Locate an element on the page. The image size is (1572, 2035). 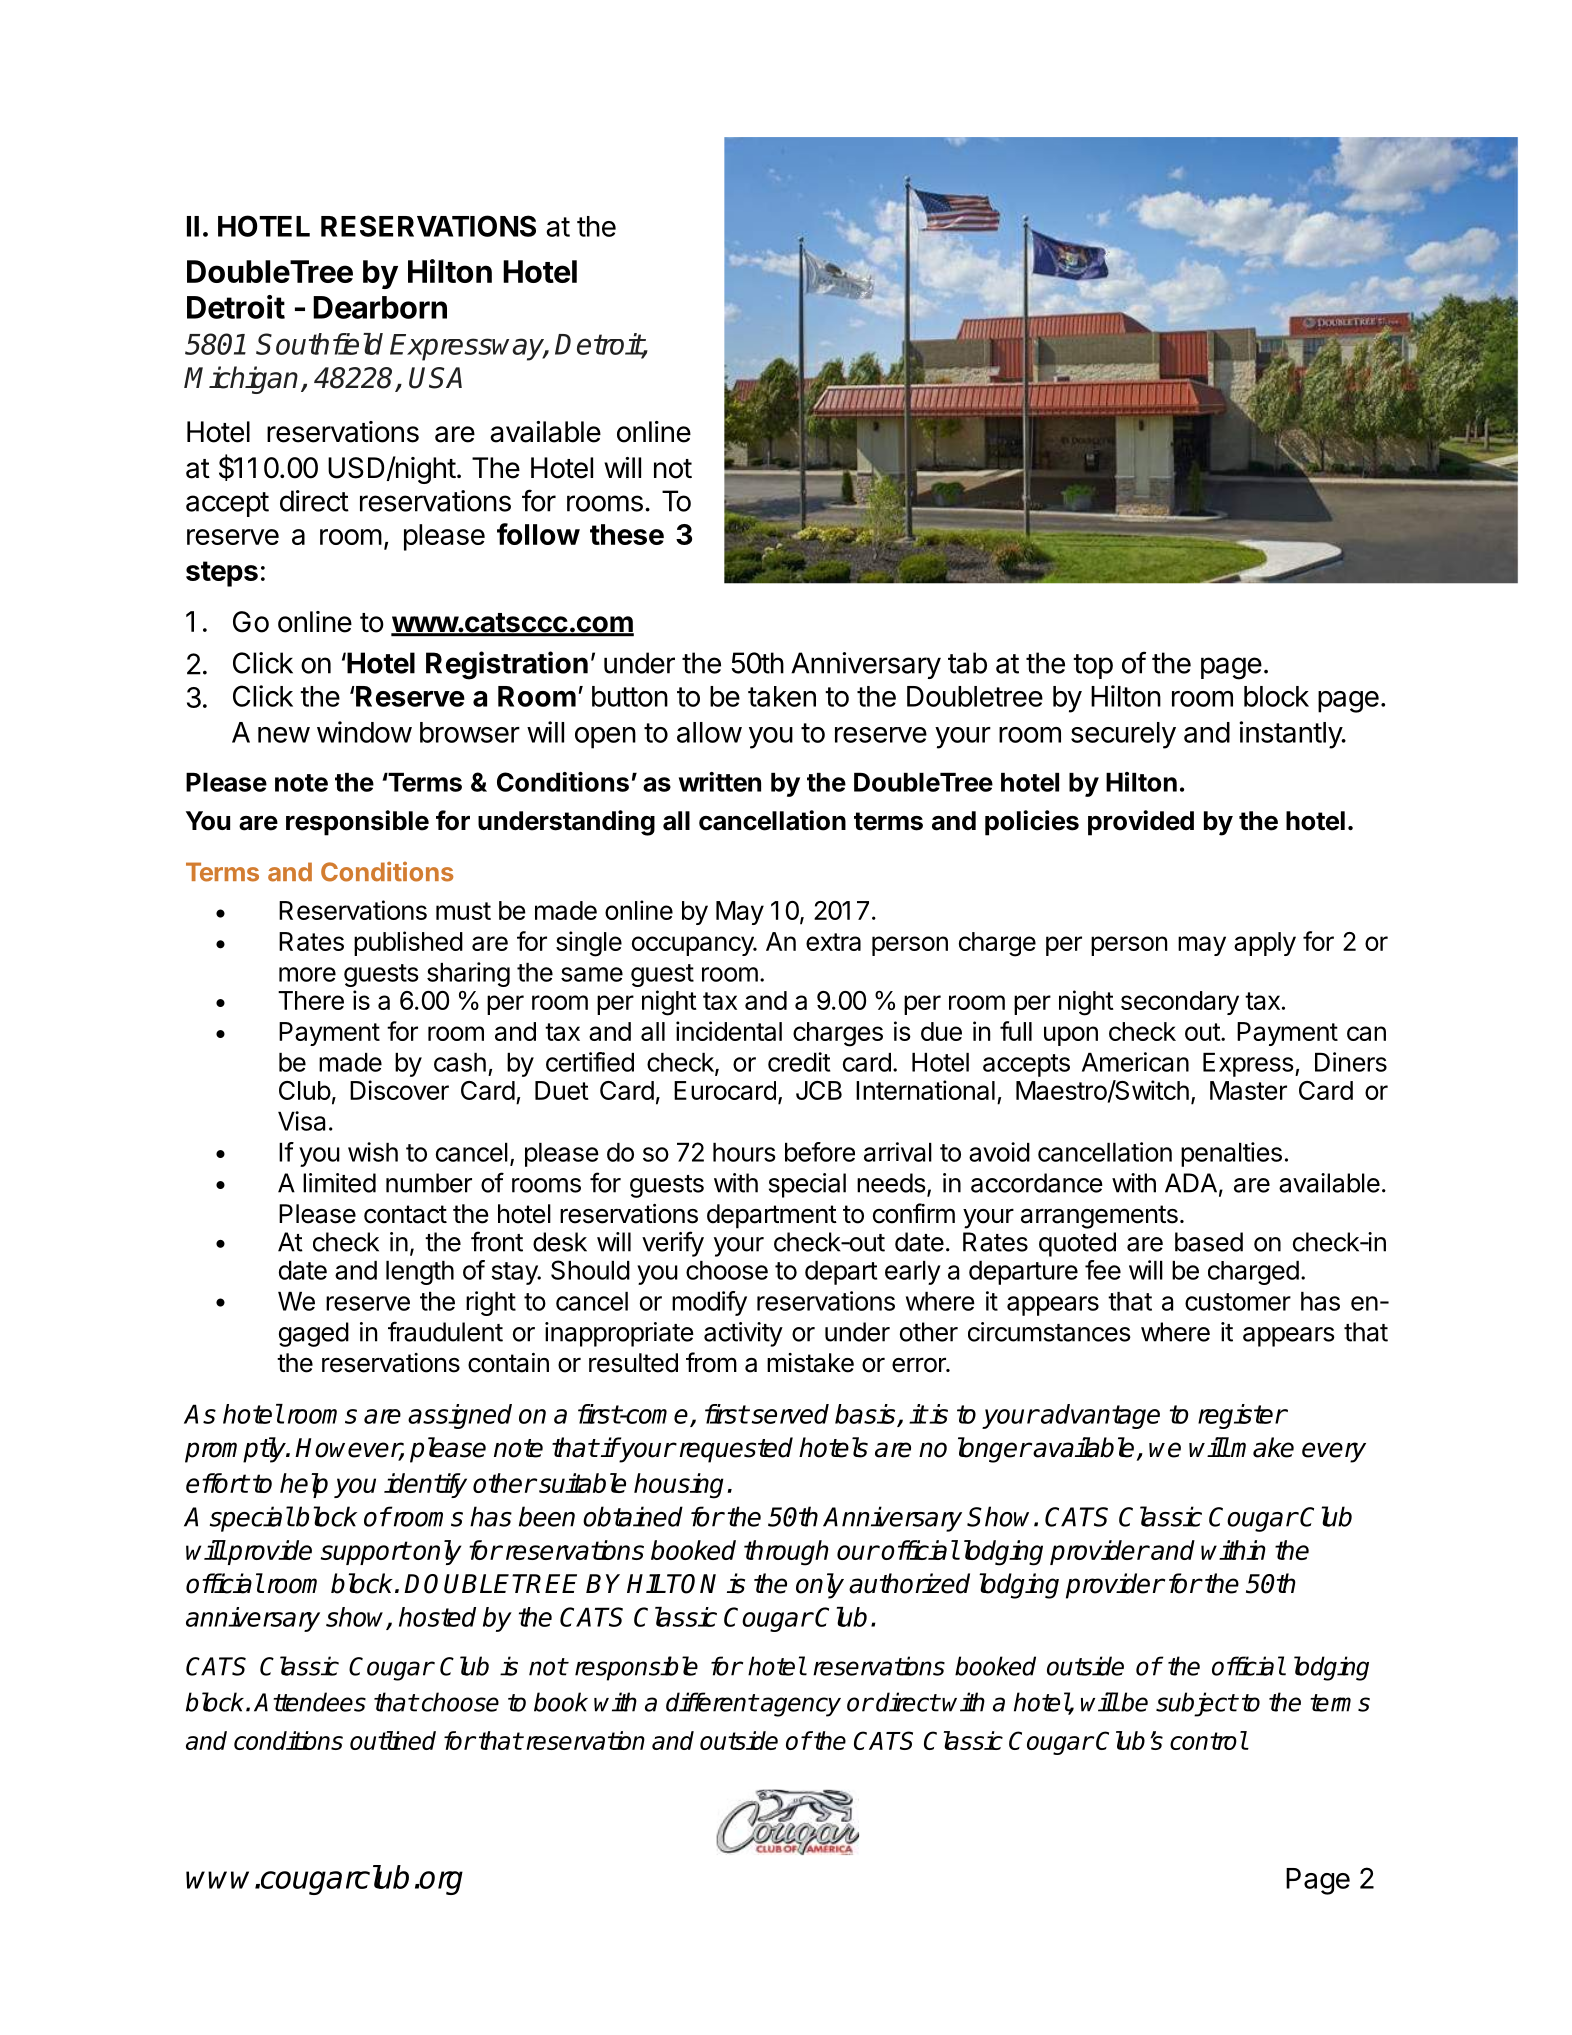
subject is located at coordinates (1196, 1704).
